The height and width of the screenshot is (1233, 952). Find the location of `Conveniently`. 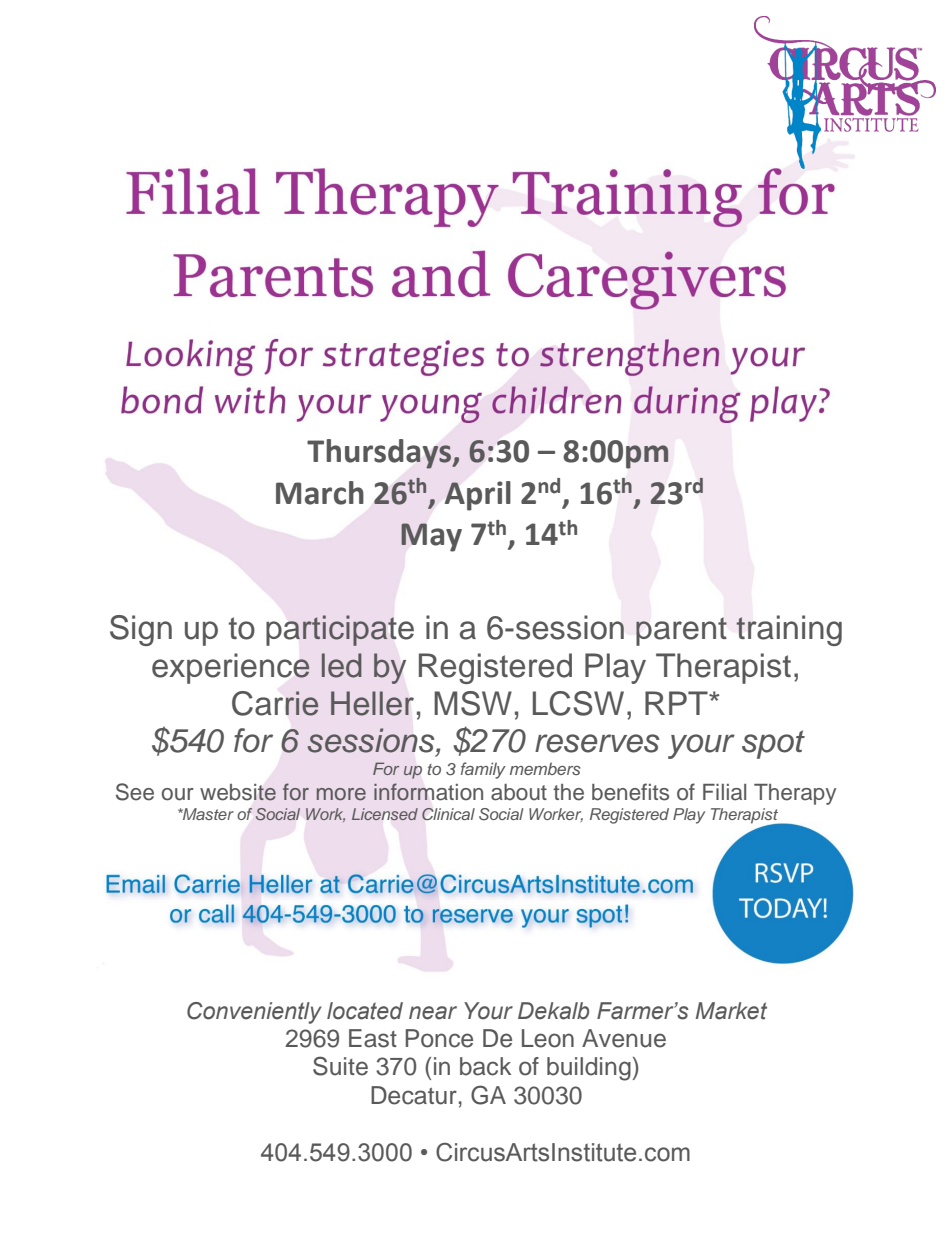

Conveniently is located at coordinates (254, 1013).
